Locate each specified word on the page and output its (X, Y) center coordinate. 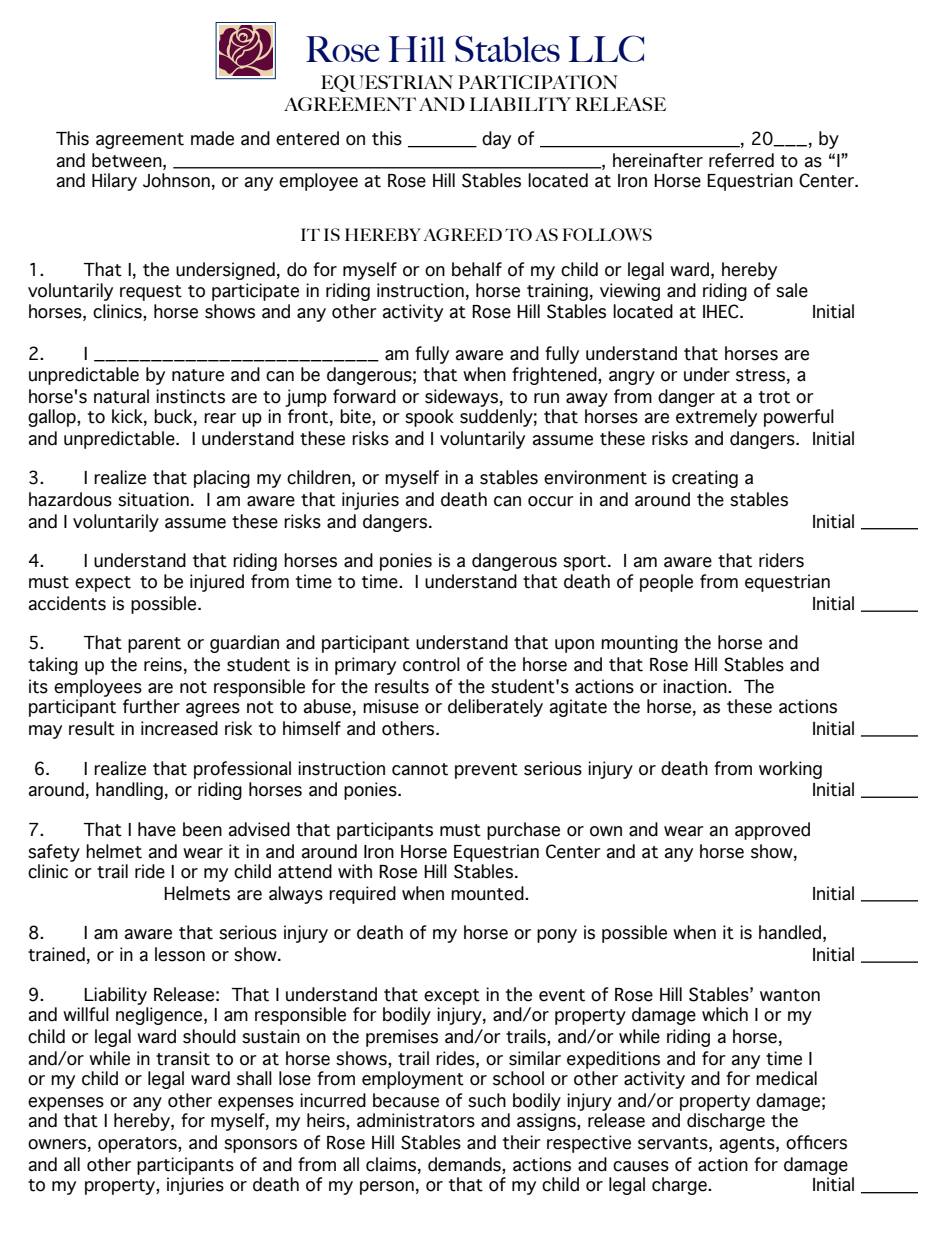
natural (121, 396)
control (431, 664)
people (666, 583)
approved (772, 831)
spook (429, 418)
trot (774, 397)
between (128, 160)
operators (138, 1145)
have (157, 829)
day (496, 140)
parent (154, 645)
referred (741, 160)
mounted (488, 893)
